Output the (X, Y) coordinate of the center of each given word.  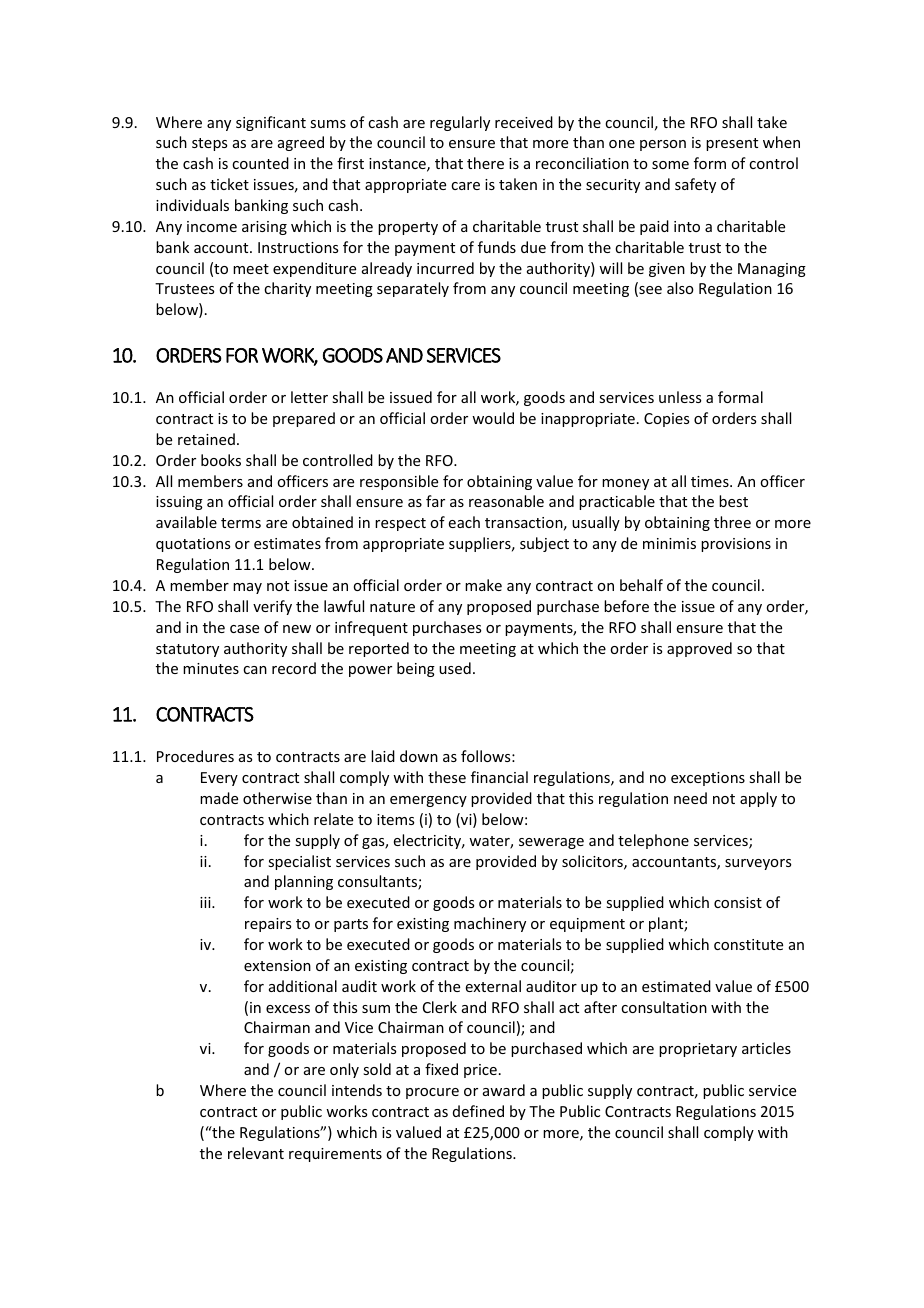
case (244, 629)
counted (260, 163)
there (485, 163)
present (732, 144)
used (455, 668)
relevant (256, 1153)
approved (699, 649)
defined (478, 1111)
